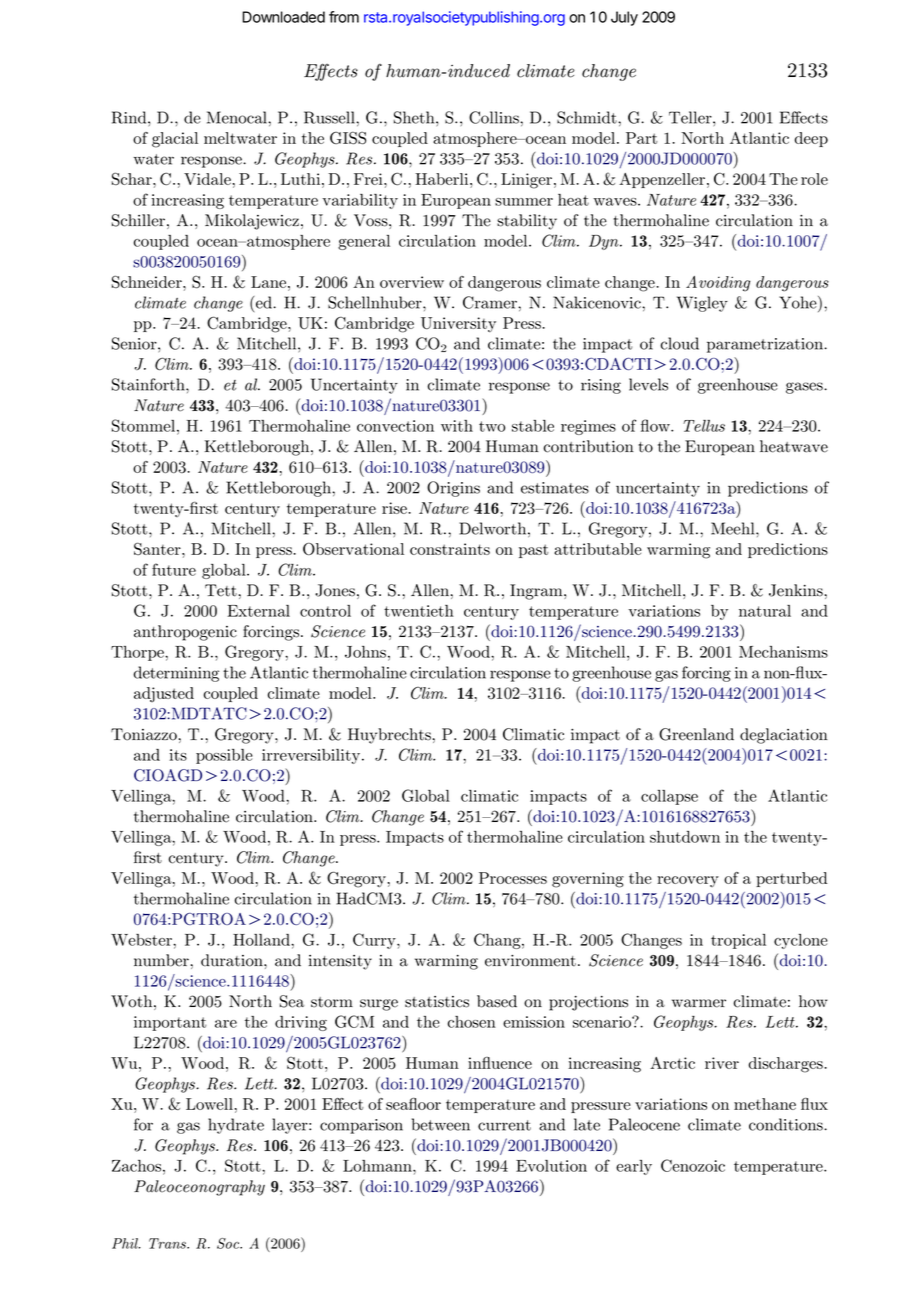 Image resolution: width=924 pixels, height=1313 pixels. What do you see at coordinates (495, 117) in the image?
I see `Collins` at bounding box center [495, 117].
